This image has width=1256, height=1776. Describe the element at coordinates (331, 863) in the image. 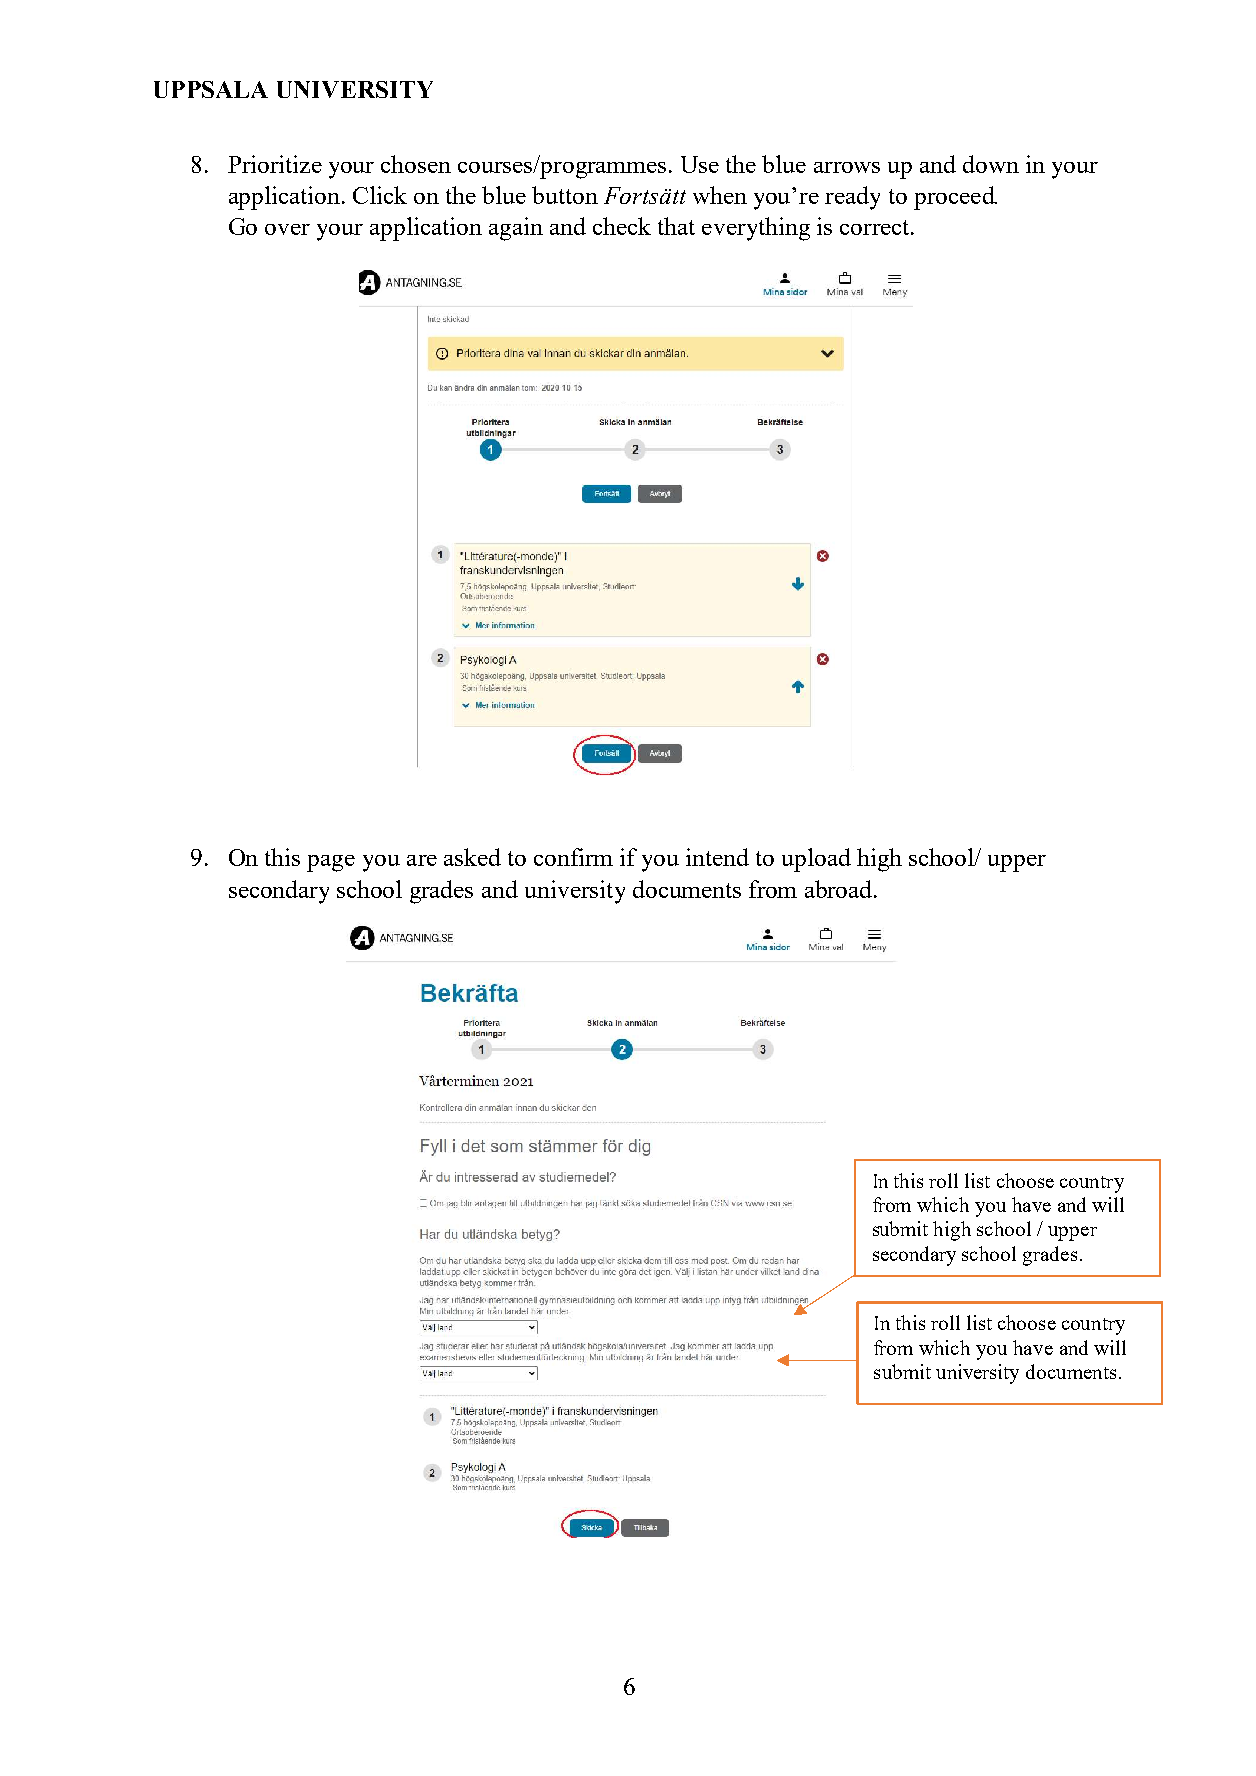

I see `page` at that location.
